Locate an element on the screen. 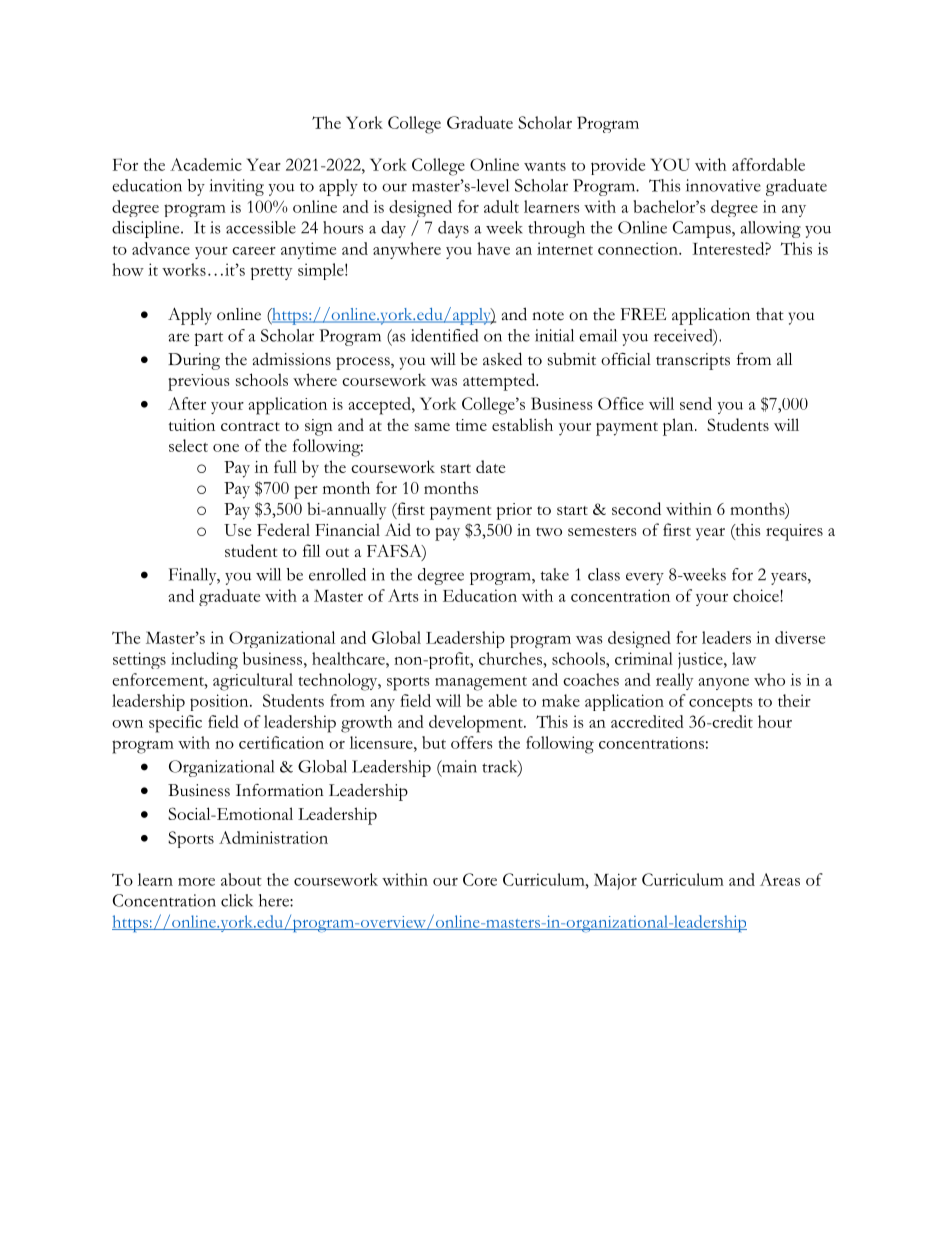 Image resolution: width=952 pixels, height=1233 pixels. adult is located at coordinates (501, 206).
